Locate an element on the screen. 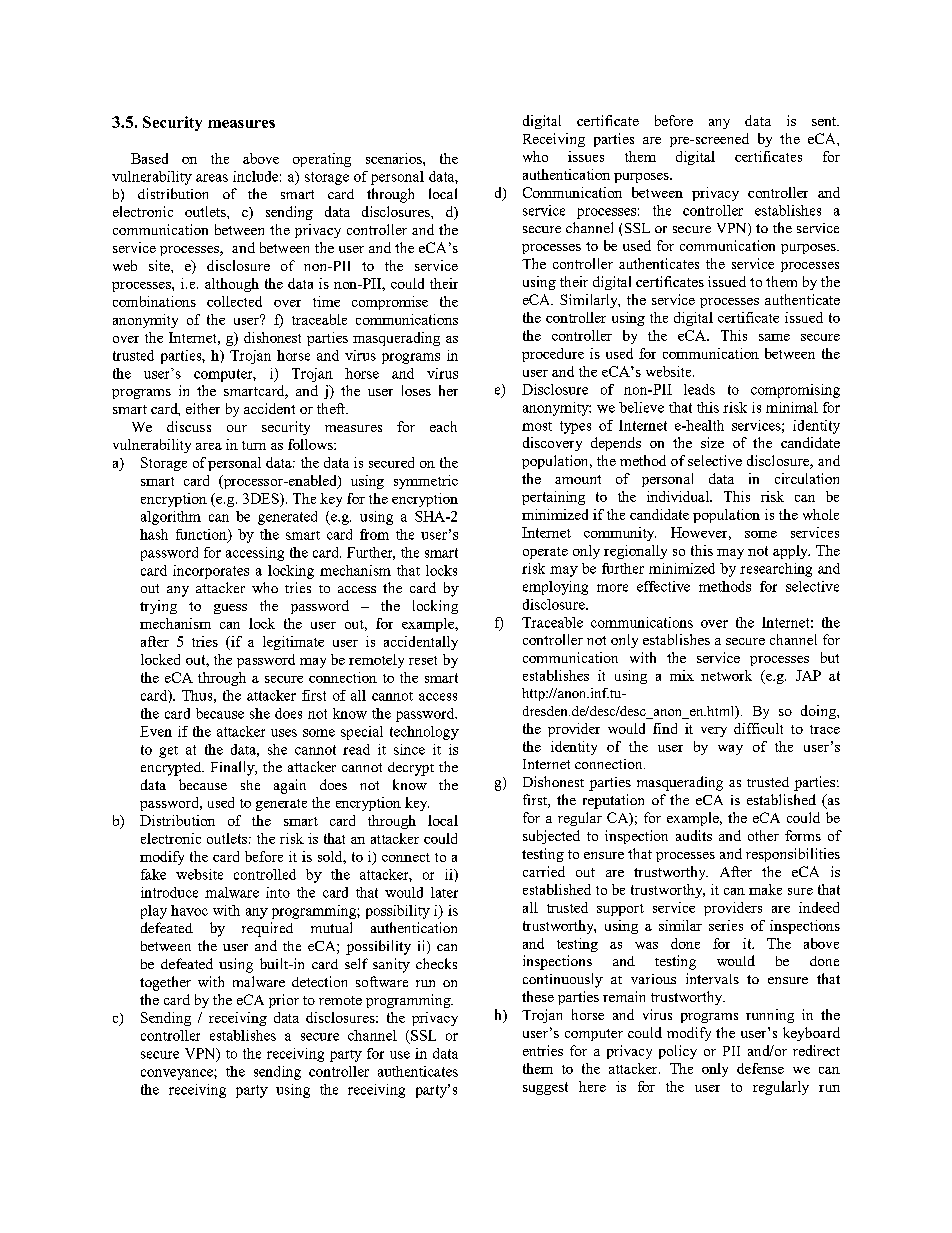  technology is located at coordinates (424, 733).
